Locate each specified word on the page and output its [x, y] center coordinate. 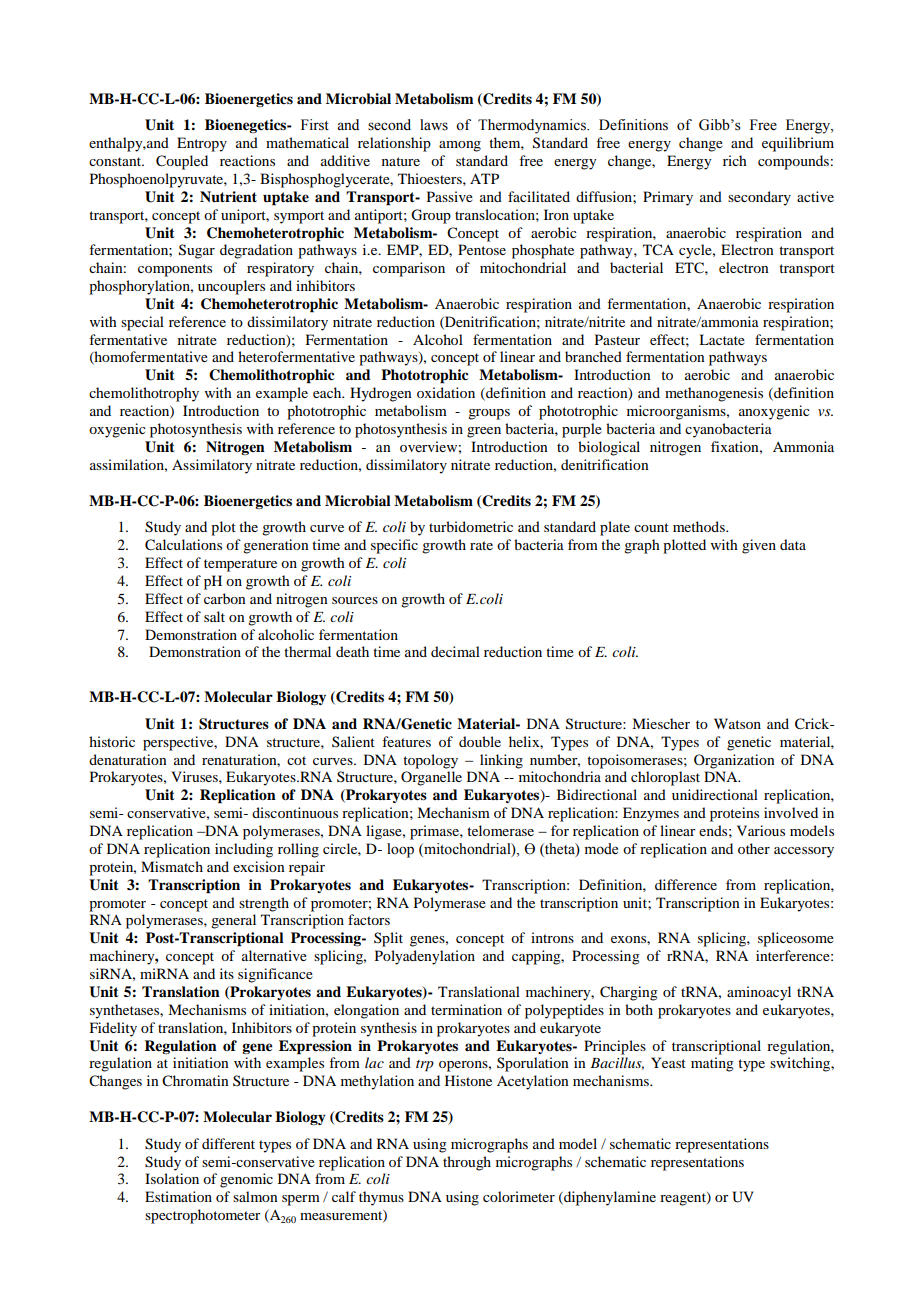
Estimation [178, 1196]
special [142, 323]
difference [686, 884]
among [460, 146]
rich [735, 160]
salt [214, 616]
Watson [737, 723]
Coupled [182, 162]
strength [264, 904]
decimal [455, 651]
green [484, 432]
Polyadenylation [425, 957]
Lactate [722, 339]
